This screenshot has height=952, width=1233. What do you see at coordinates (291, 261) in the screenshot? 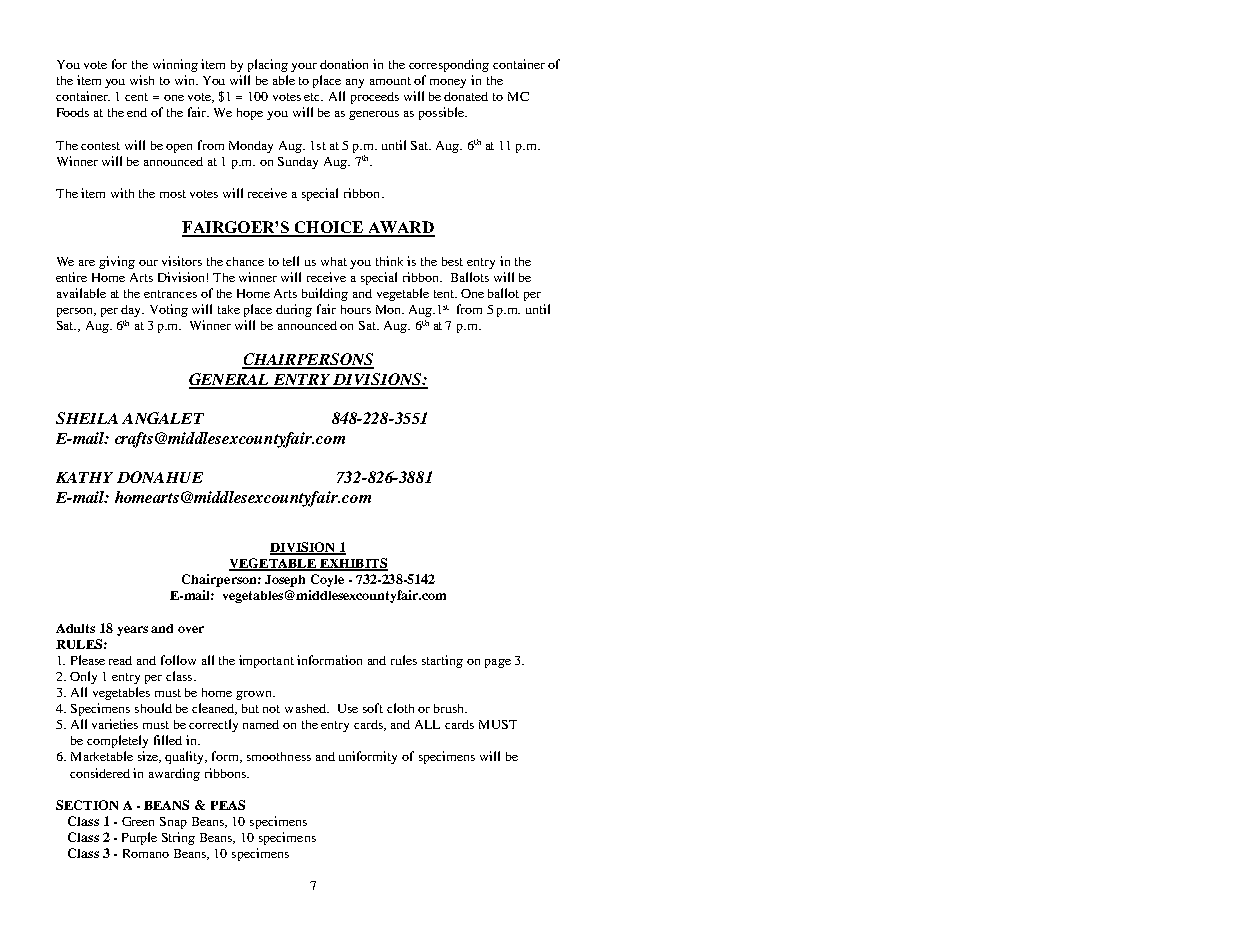
I see `tell` at bounding box center [291, 261].
